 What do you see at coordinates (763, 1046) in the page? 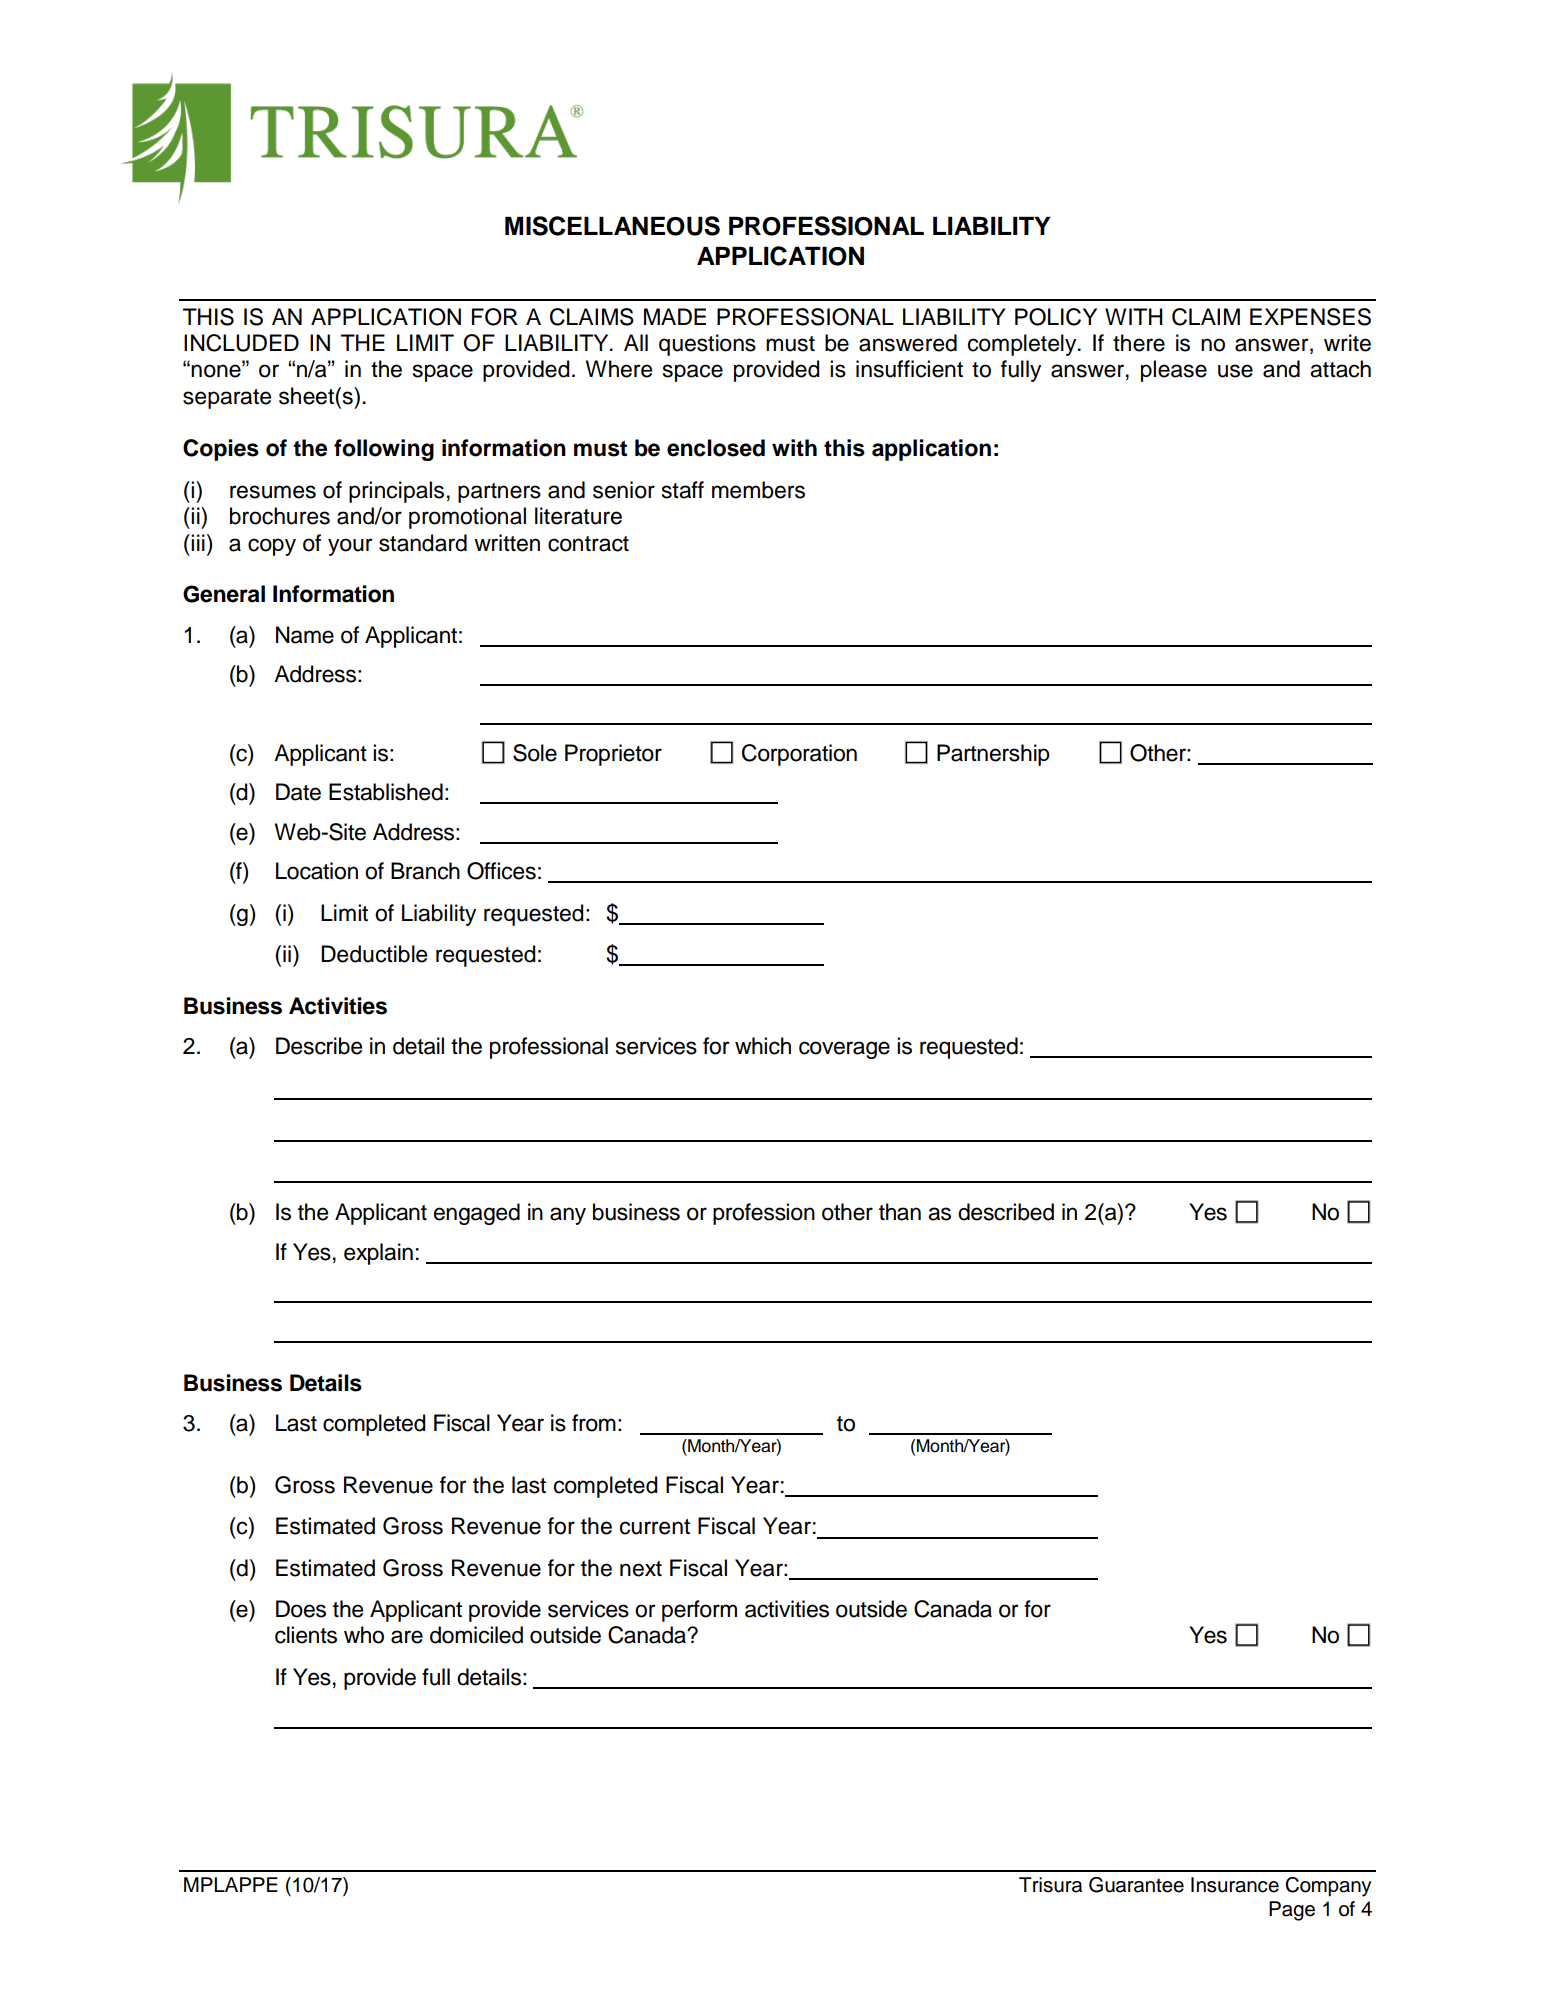
I see `which` at bounding box center [763, 1046].
